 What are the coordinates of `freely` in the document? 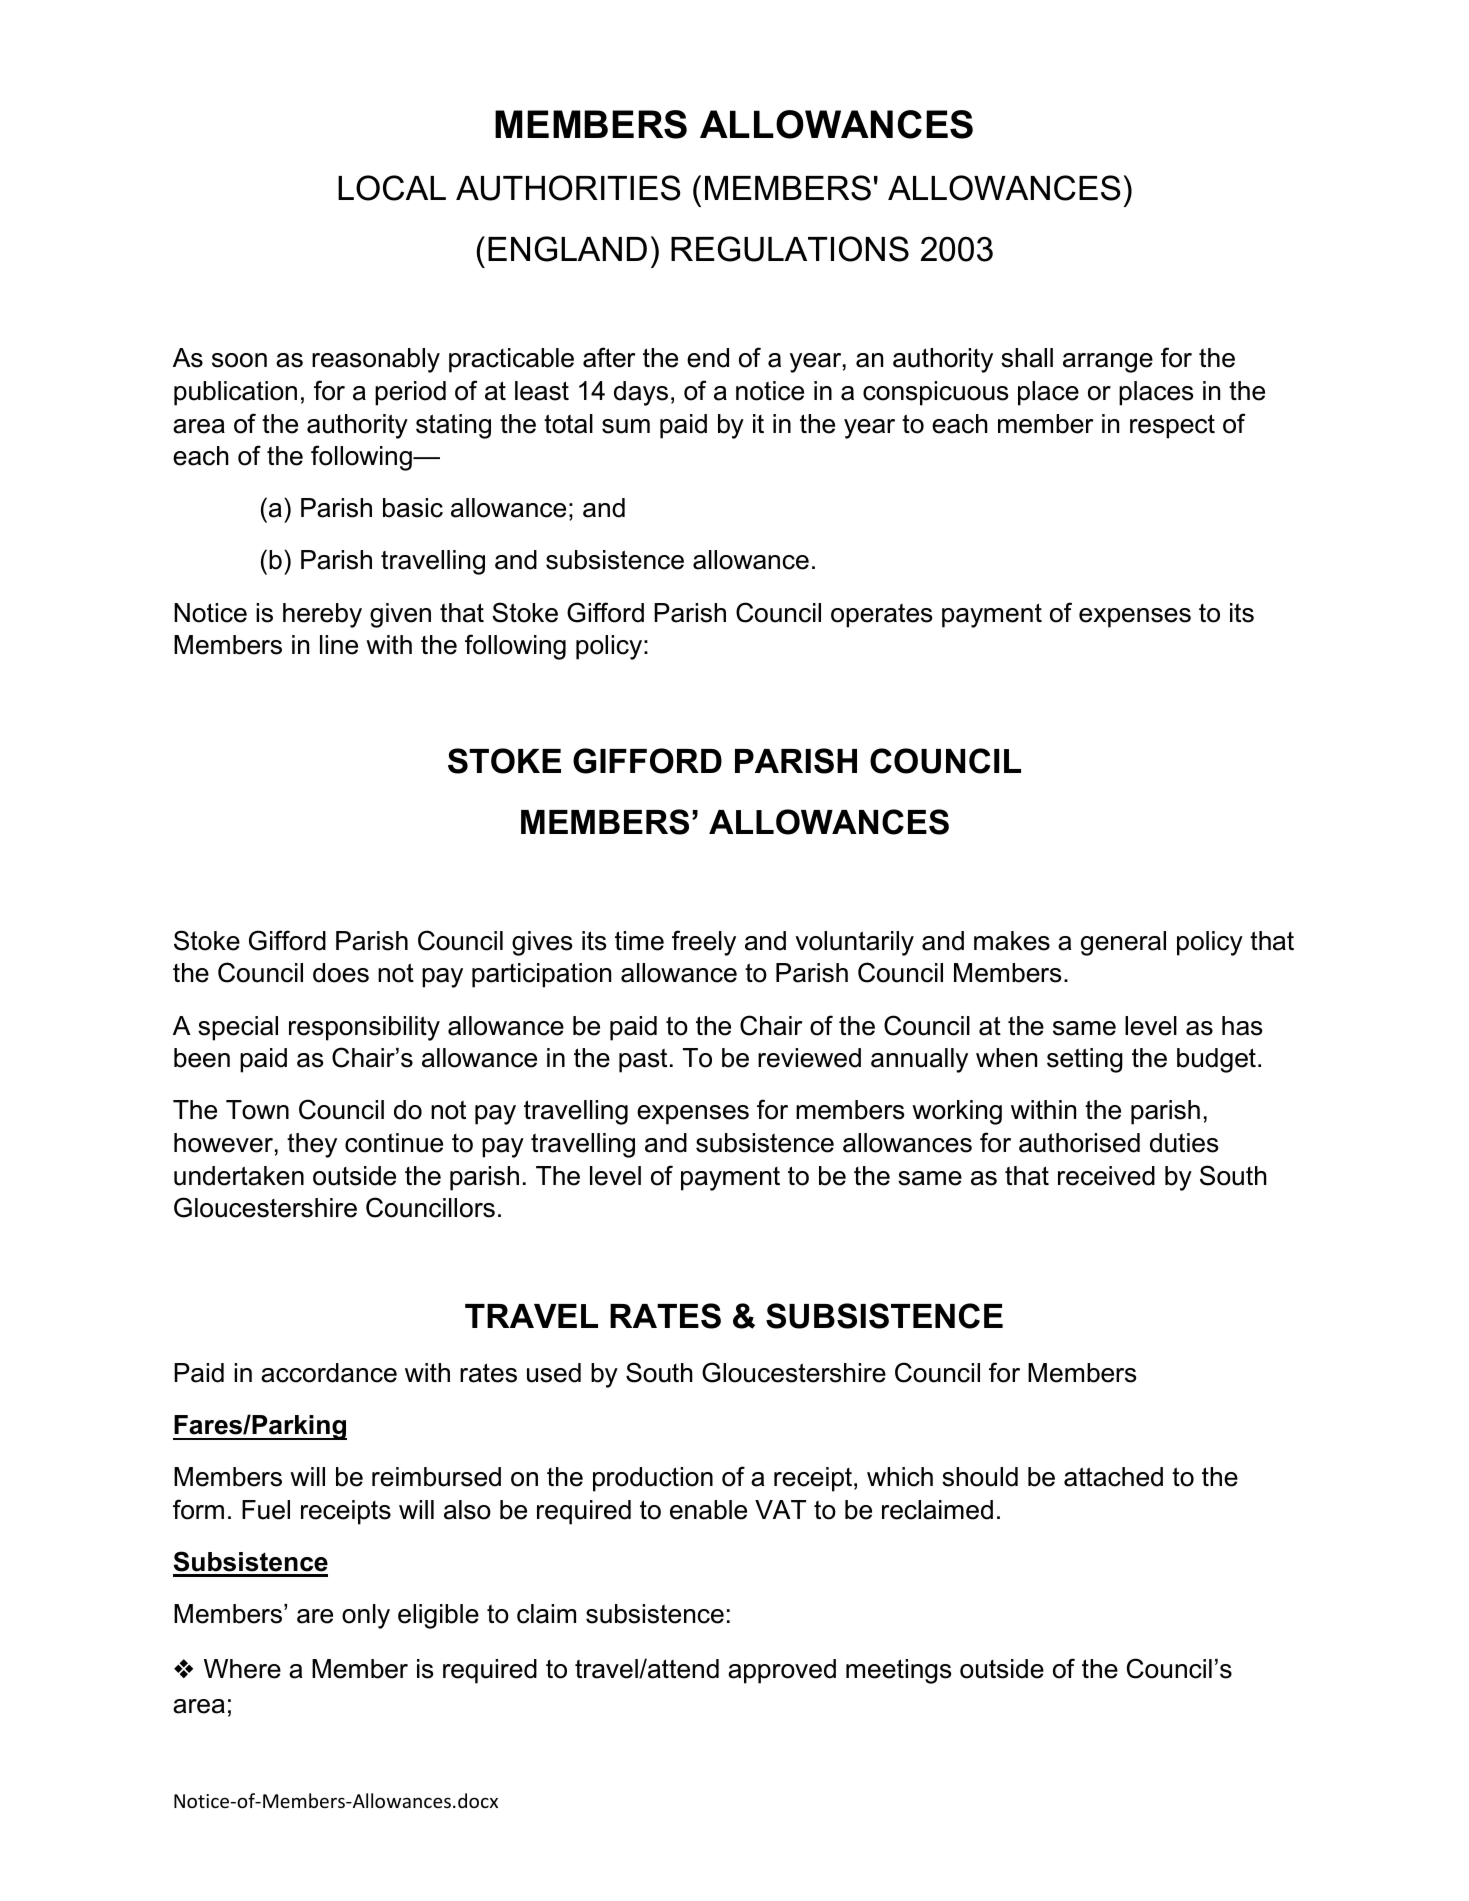 It's located at (704, 943).
